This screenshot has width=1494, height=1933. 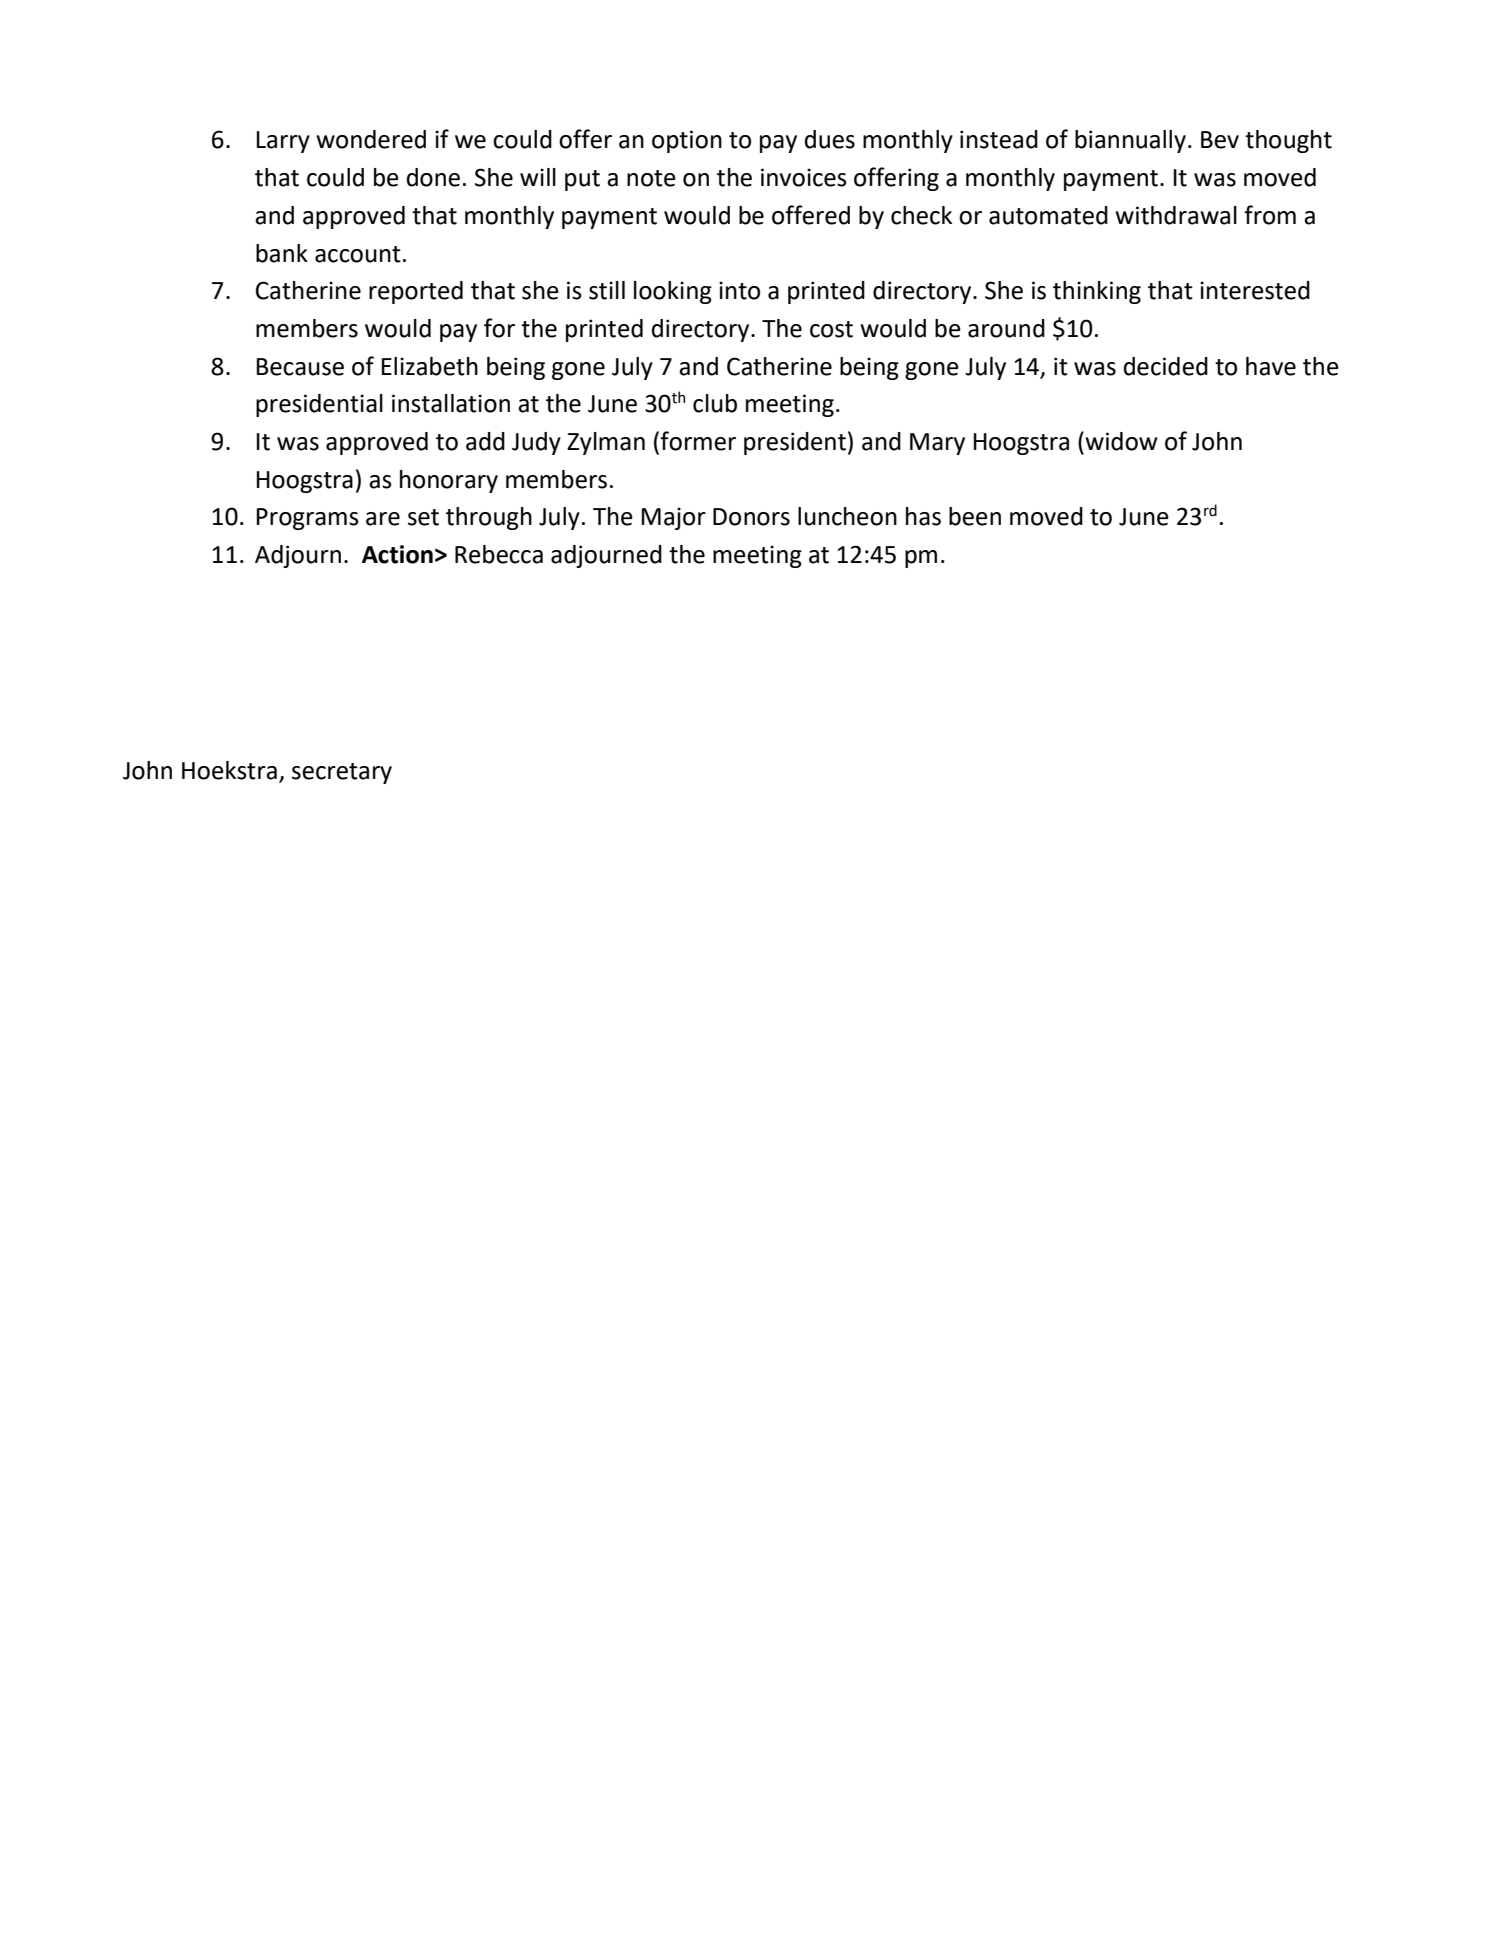 What do you see at coordinates (342, 773) in the screenshot?
I see `secretary` at bounding box center [342, 773].
